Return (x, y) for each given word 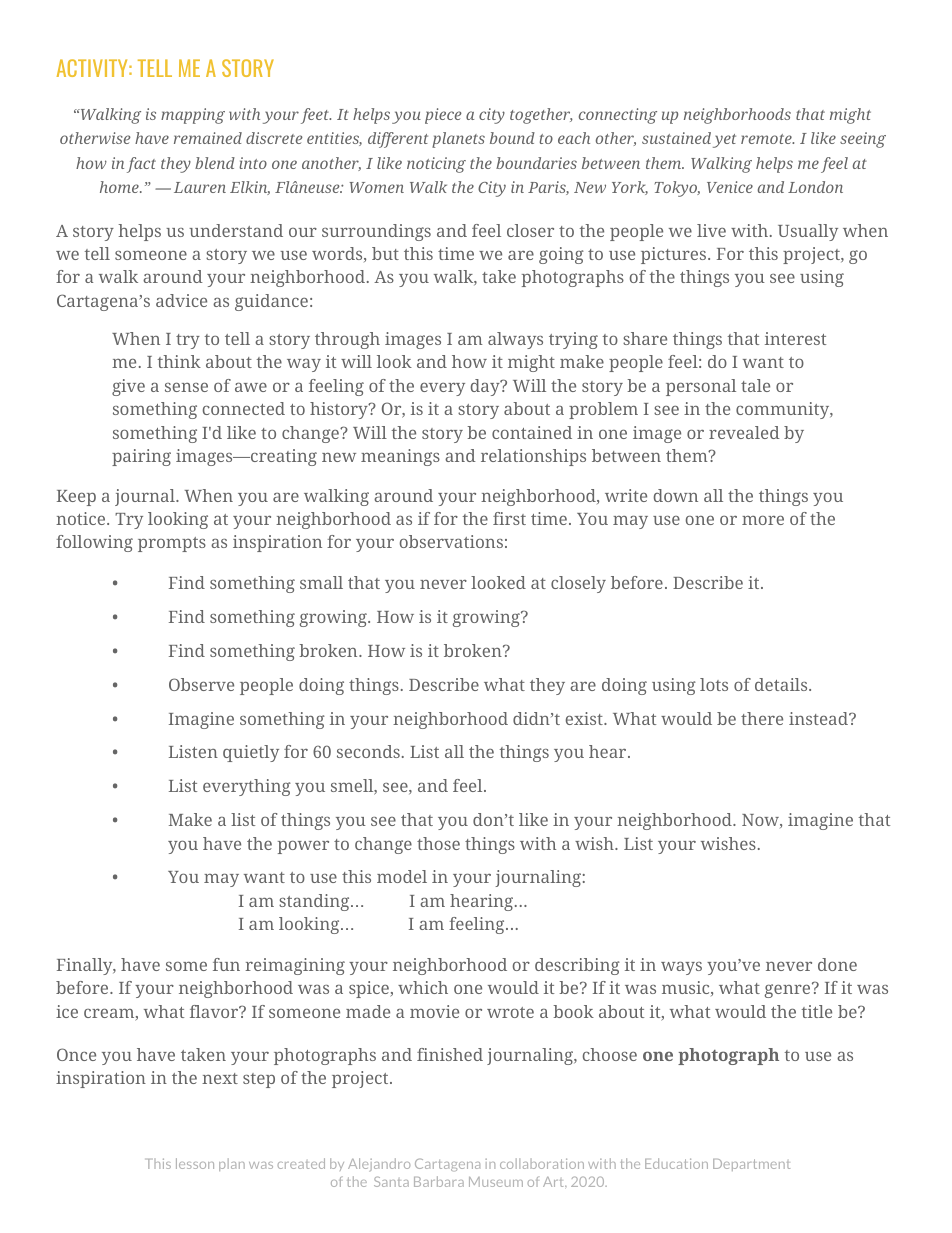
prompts (172, 544)
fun (226, 964)
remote (767, 139)
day (486, 387)
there (762, 718)
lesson (195, 1163)
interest (795, 338)
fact (141, 165)
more (763, 520)
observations (451, 541)
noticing (436, 165)
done (837, 964)
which (423, 987)
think (179, 361)
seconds (368, 751)
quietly (251, 753)
